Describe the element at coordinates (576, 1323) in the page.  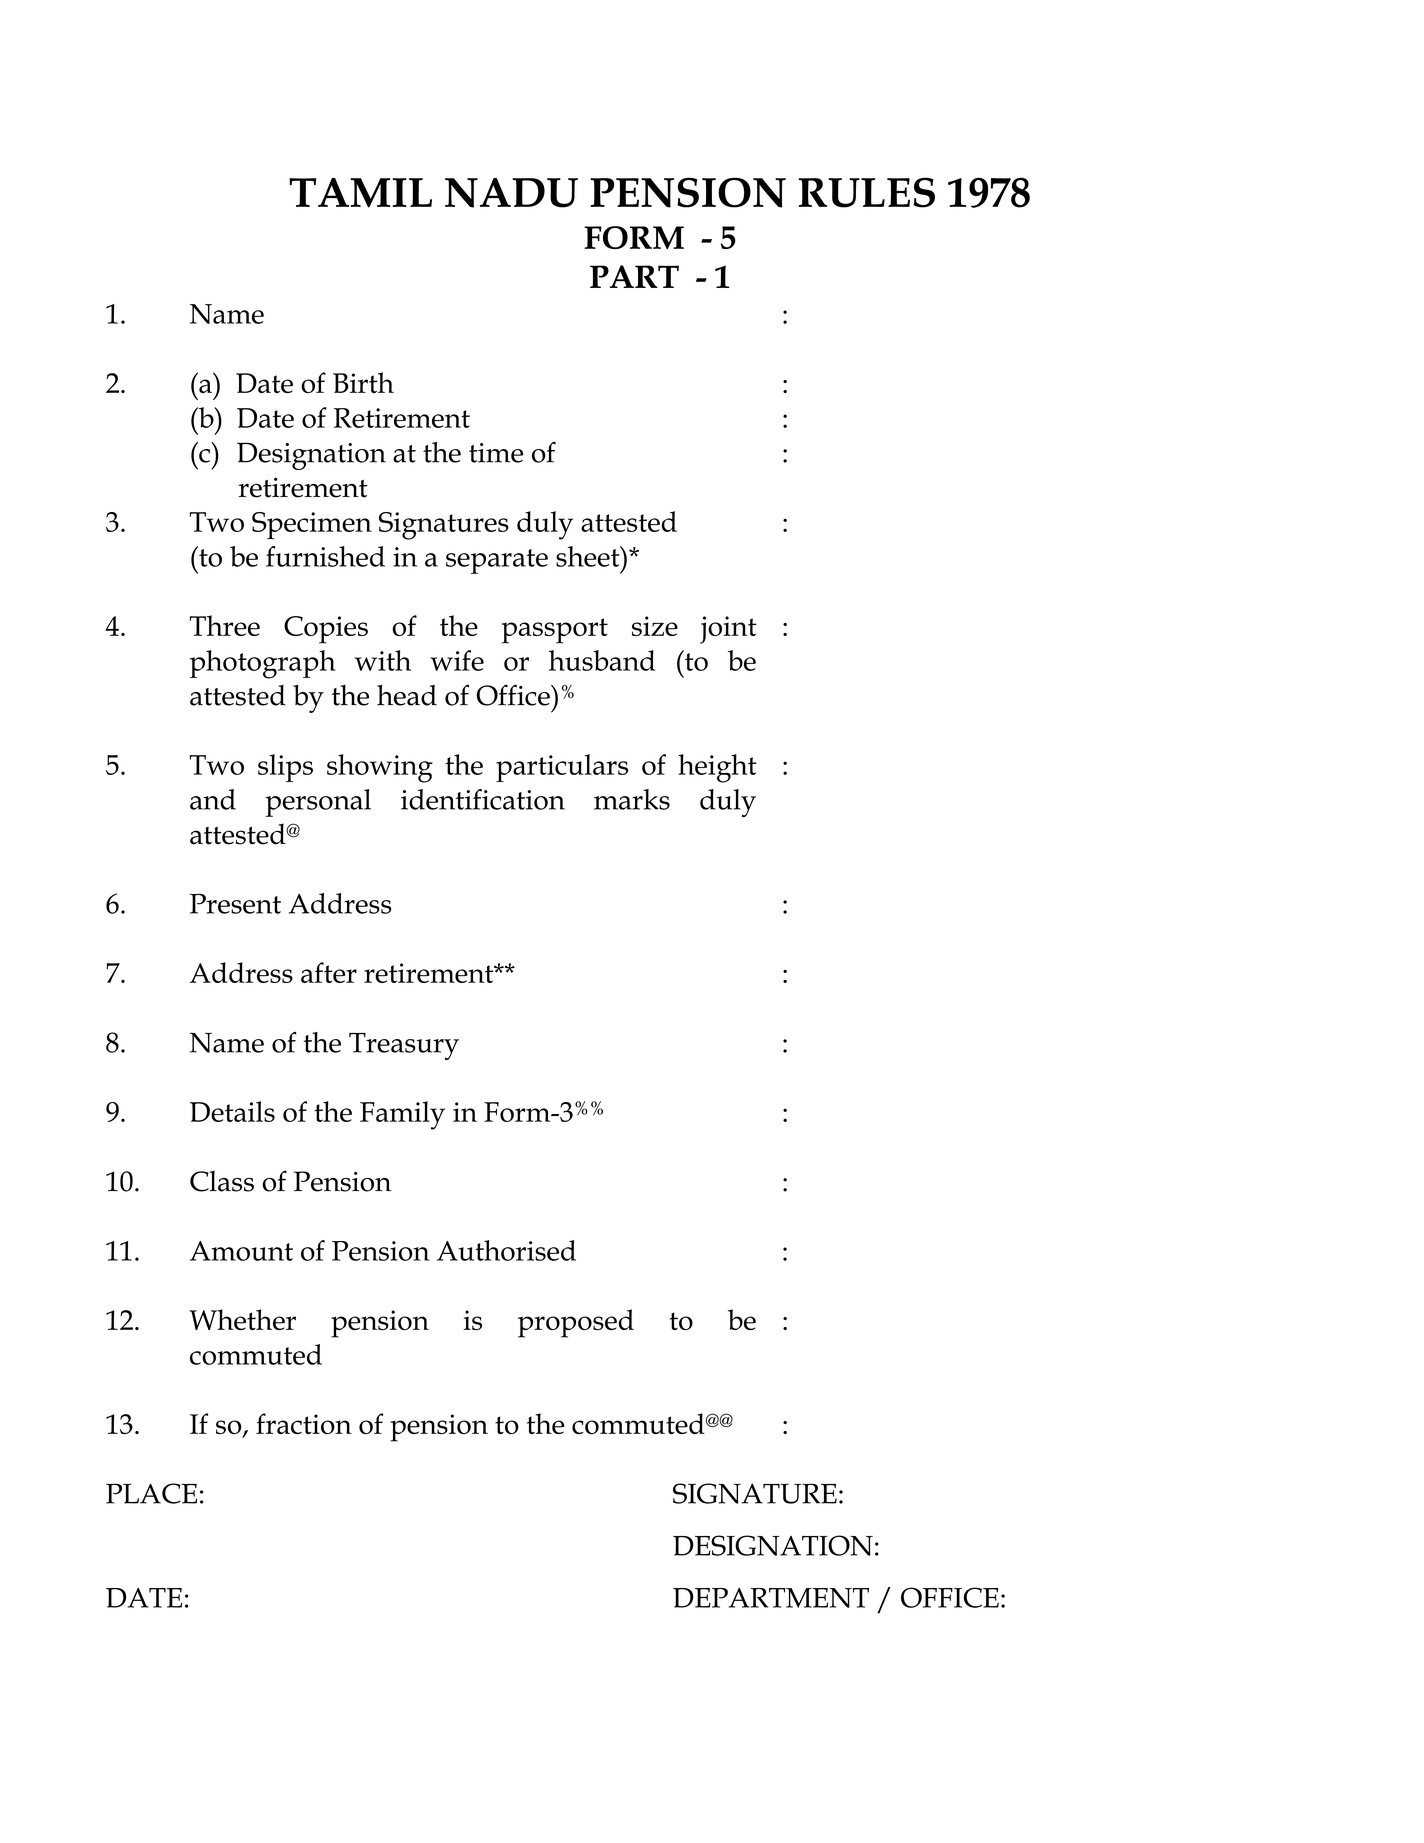
I see `proposed` at that location.
